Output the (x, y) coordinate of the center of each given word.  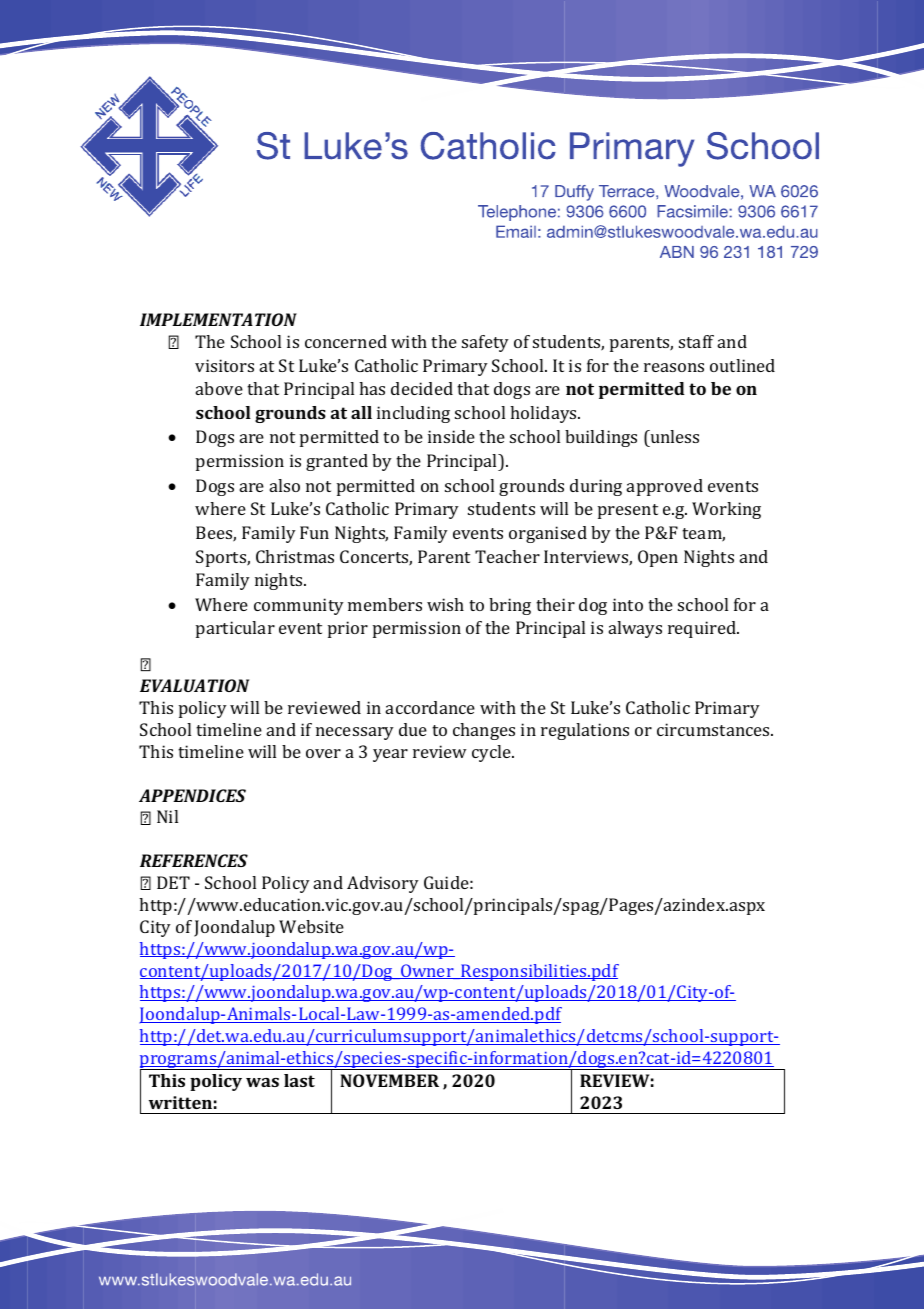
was (262, 1082)
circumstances (714, 729)
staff (696, 341)
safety (485, 343)
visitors (224, 365)
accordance (430, 707)
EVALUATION (194, 685)
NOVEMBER (389, 1080)
